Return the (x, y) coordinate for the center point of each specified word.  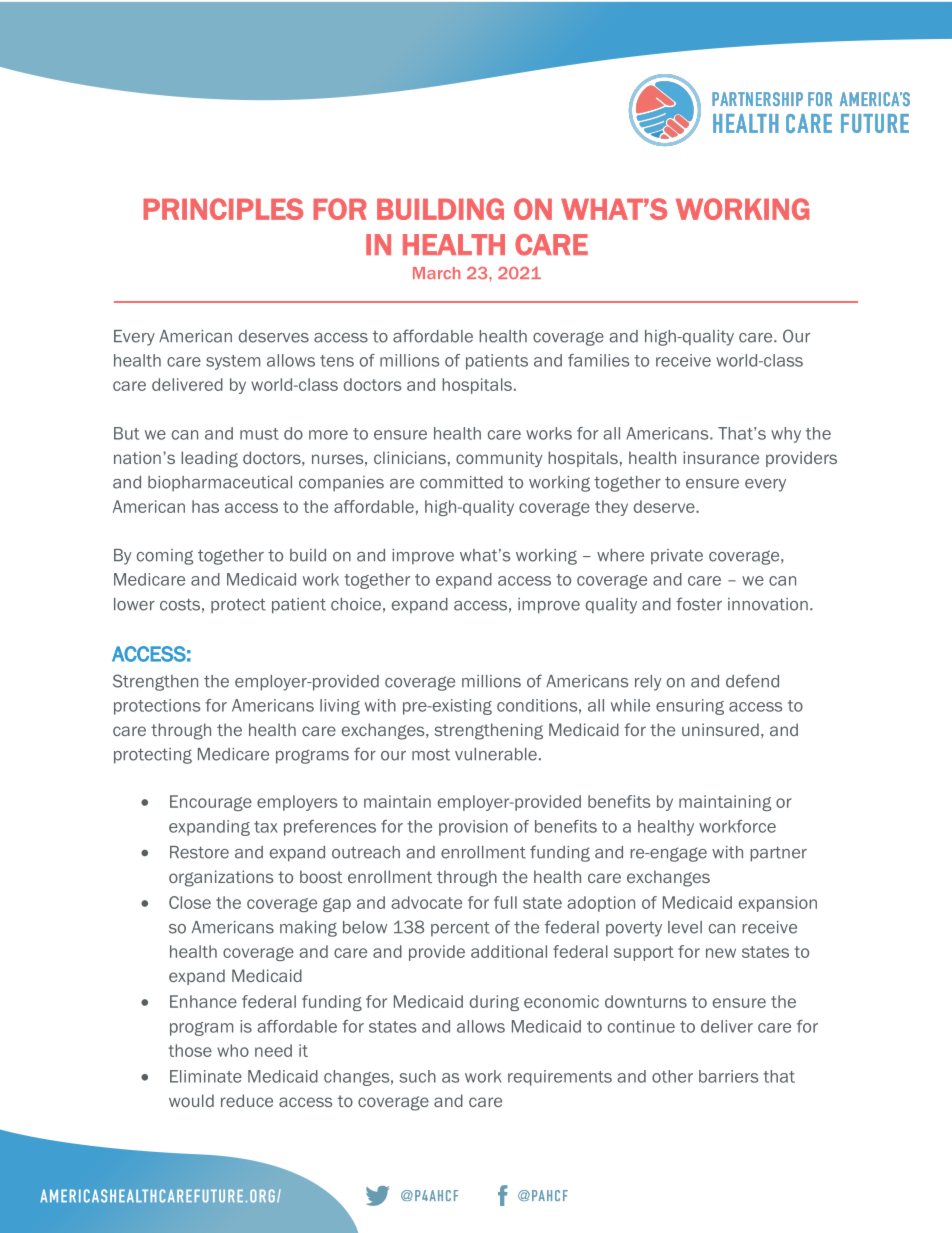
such (417, 1076)
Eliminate (206, 1076)
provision (473, 828)
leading (209, 459)
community (499, 459)
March (436, 273)
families (598, 360)
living (340, 707)
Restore (199, 852)
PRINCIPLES (223, 209)
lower (134, 604)
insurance (721, 457)
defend (752, 681)
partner (778, 854)
